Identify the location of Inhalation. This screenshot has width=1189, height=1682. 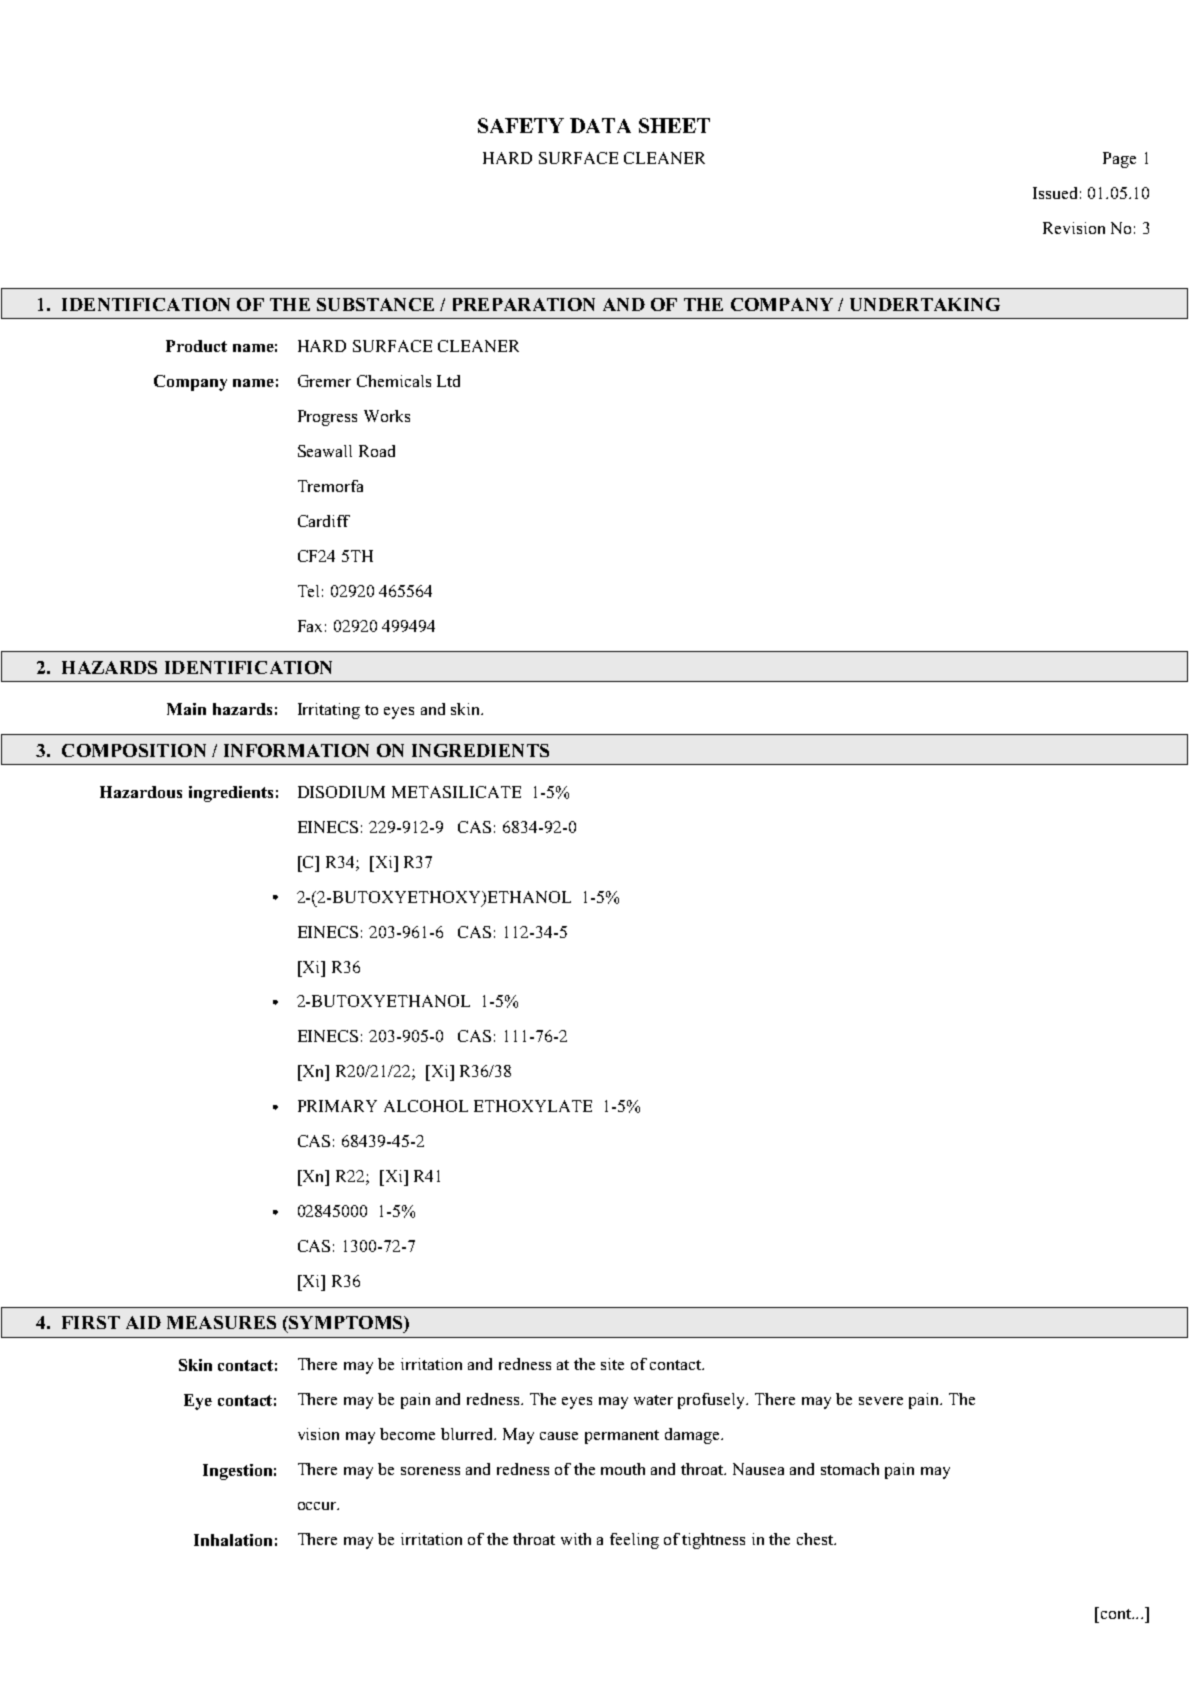
(233, 1540).
